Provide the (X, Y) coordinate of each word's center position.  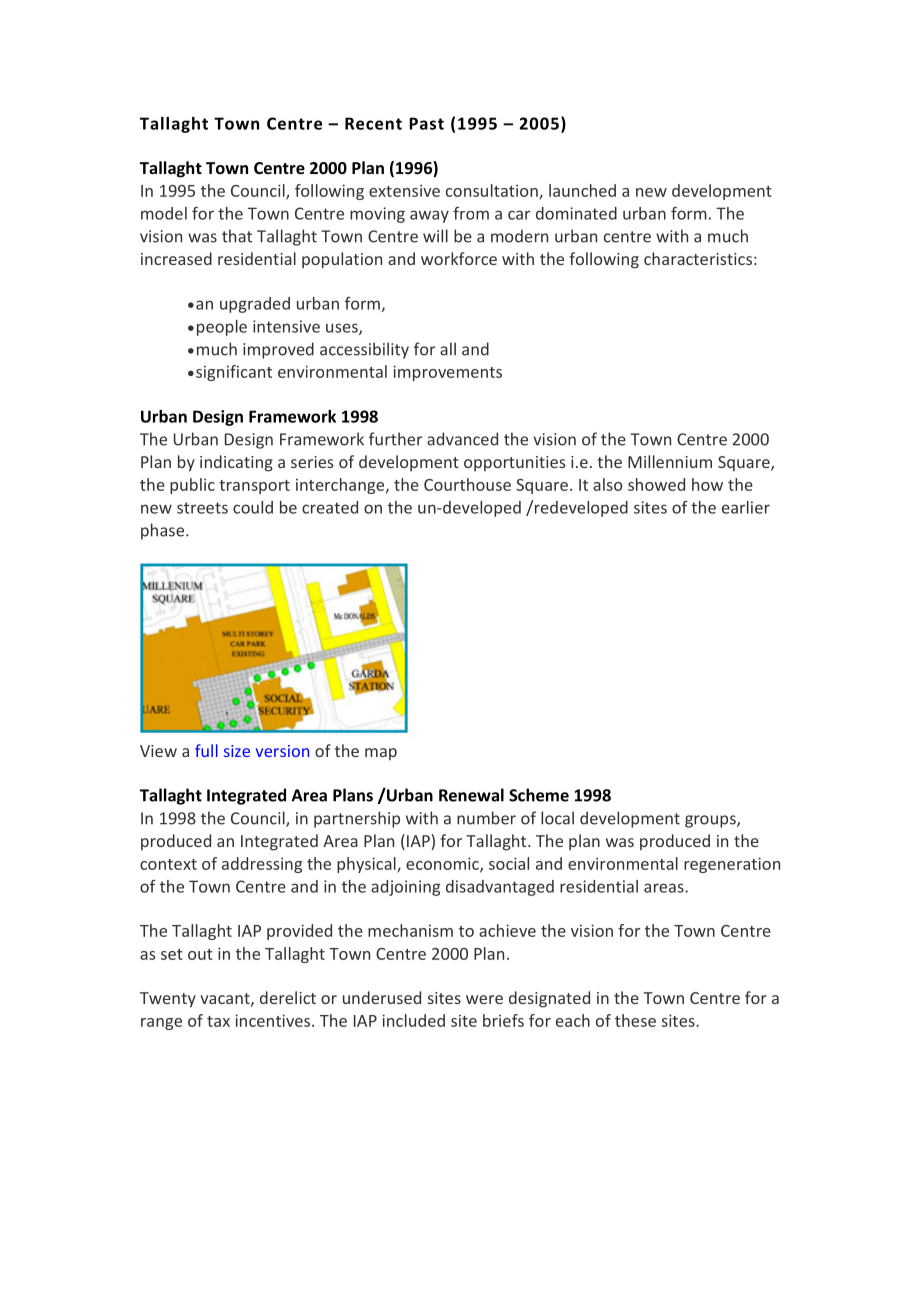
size (237, 751)
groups (711, 821)
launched (582, 190)
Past (426, 123)
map (381, 754)
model (164, 213)
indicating (236, 463)
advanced (462, 439)
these (635, 1020)
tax (218, 1021)
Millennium (670, 461)
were (484, 999)
